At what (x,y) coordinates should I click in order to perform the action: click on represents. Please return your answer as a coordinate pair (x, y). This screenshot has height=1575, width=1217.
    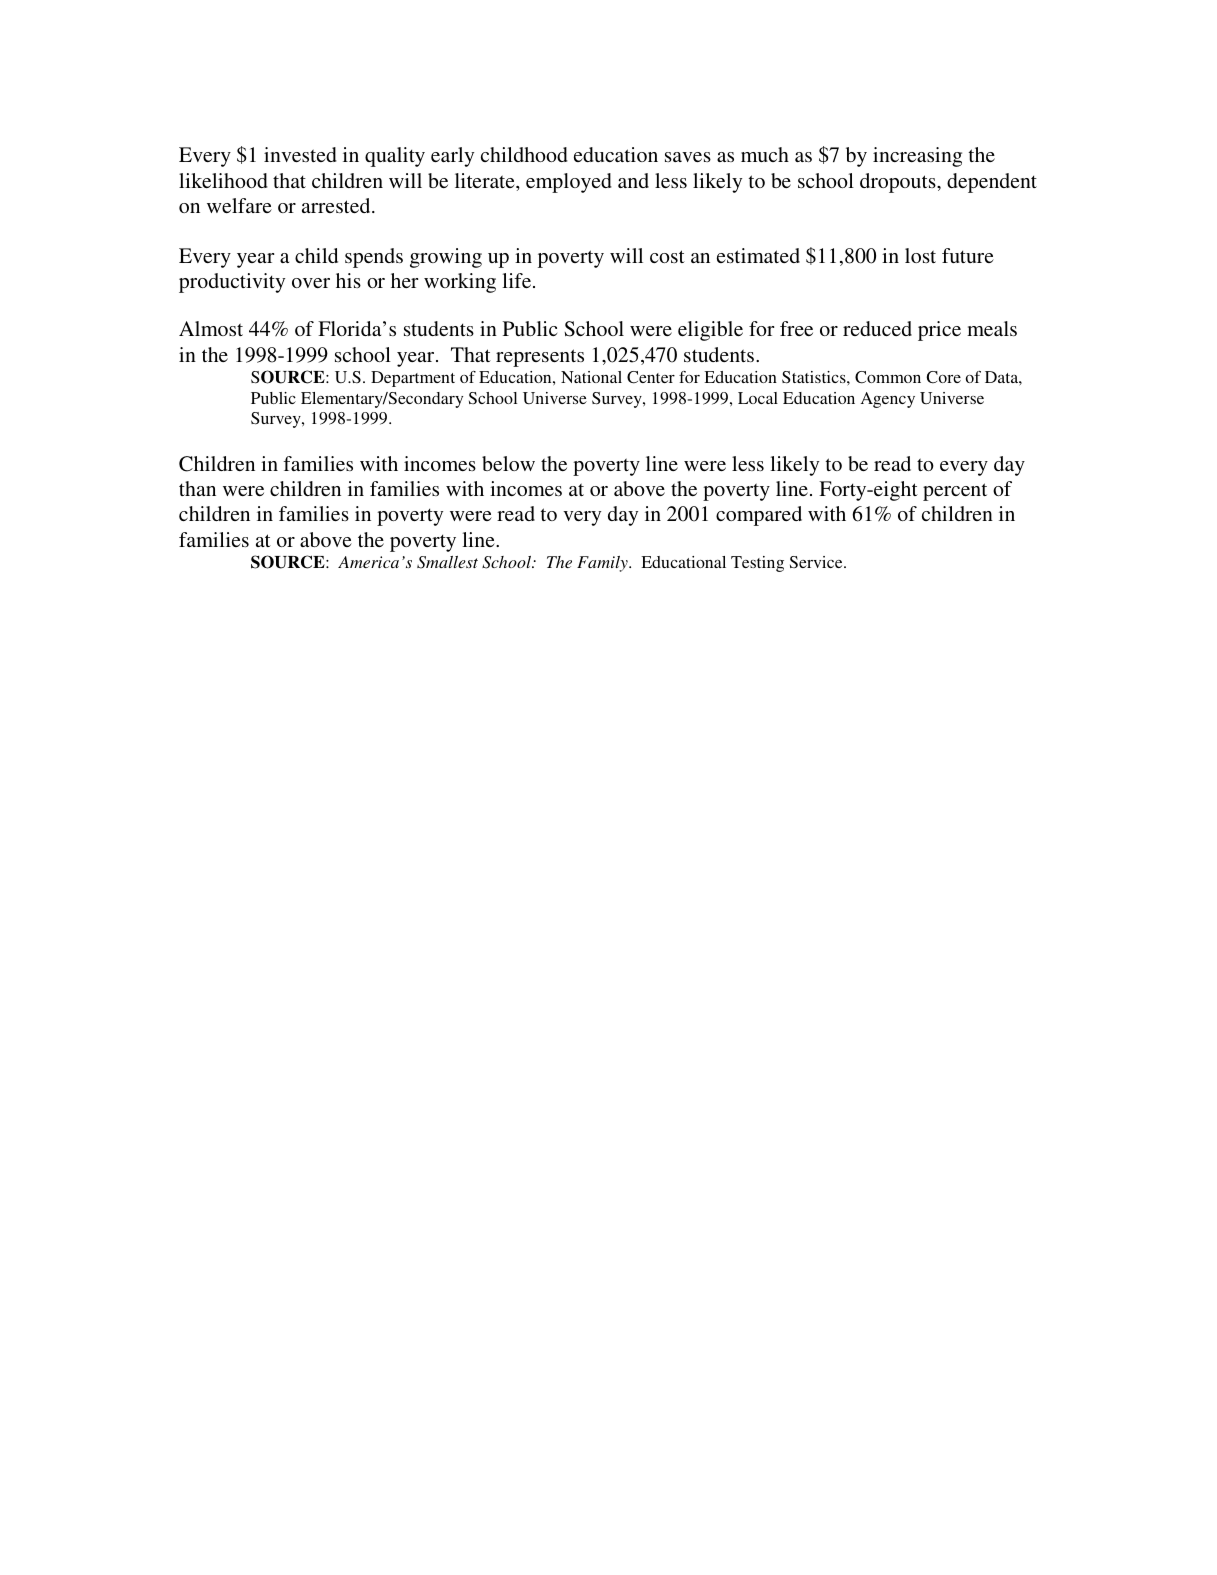
    Looking at the image, I should click on (540, 358).
